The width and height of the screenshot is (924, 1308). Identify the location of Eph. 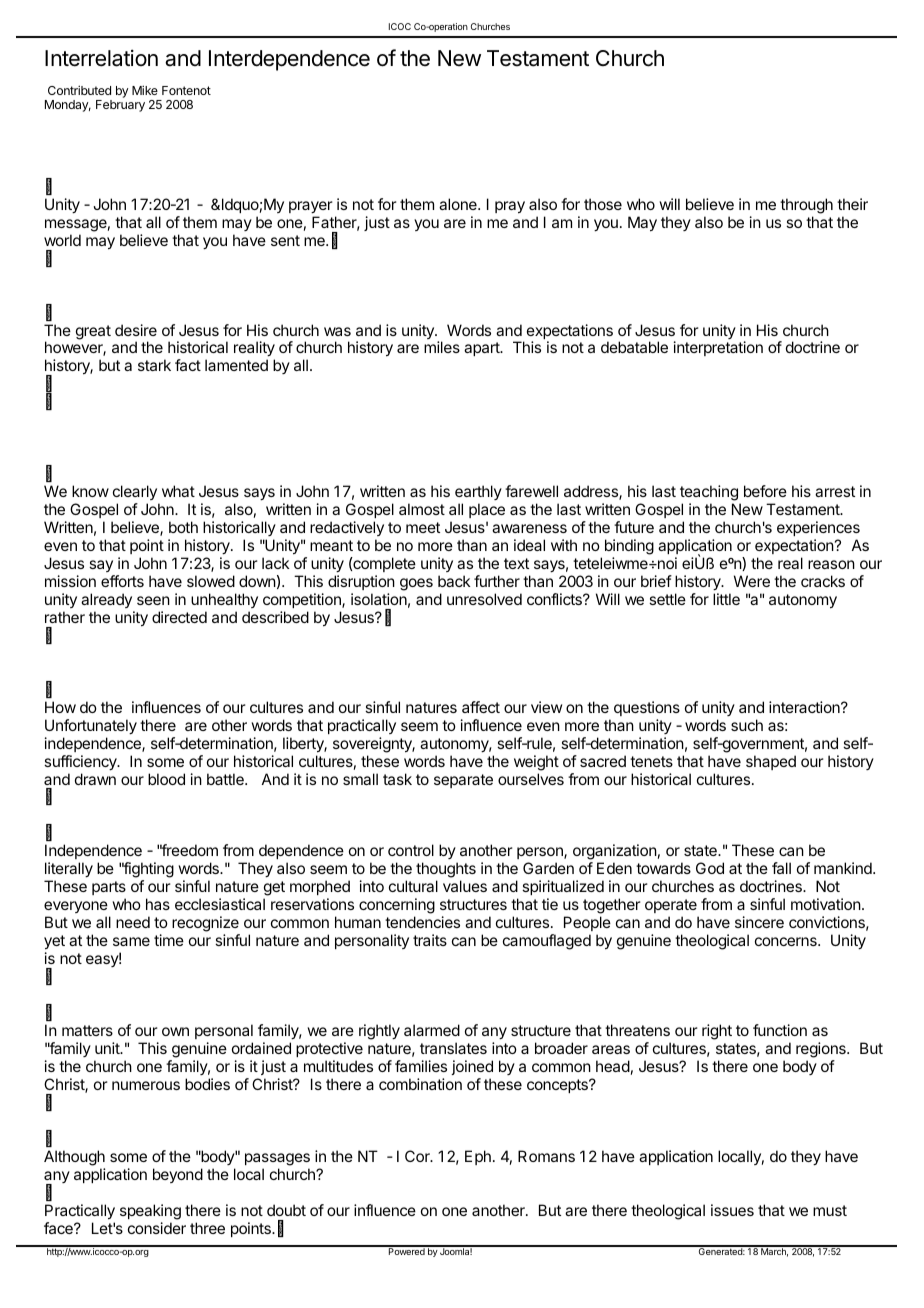
(478, 1157).
